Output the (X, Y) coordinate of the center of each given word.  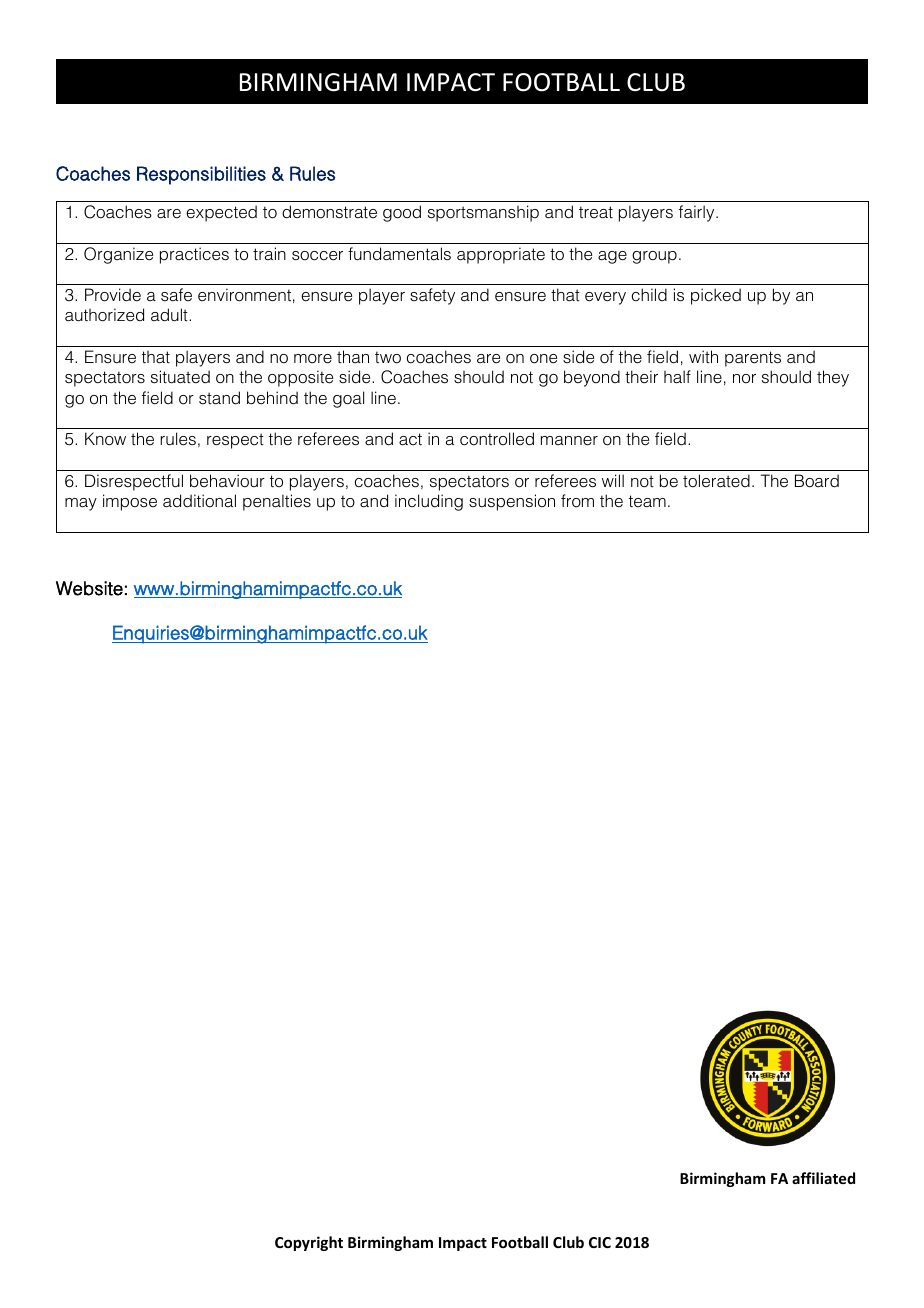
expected (221, 213)
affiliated (823, 1178)
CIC (600, 1242)
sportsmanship (483, 213)
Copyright (309, 1243)
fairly (698, 213)
